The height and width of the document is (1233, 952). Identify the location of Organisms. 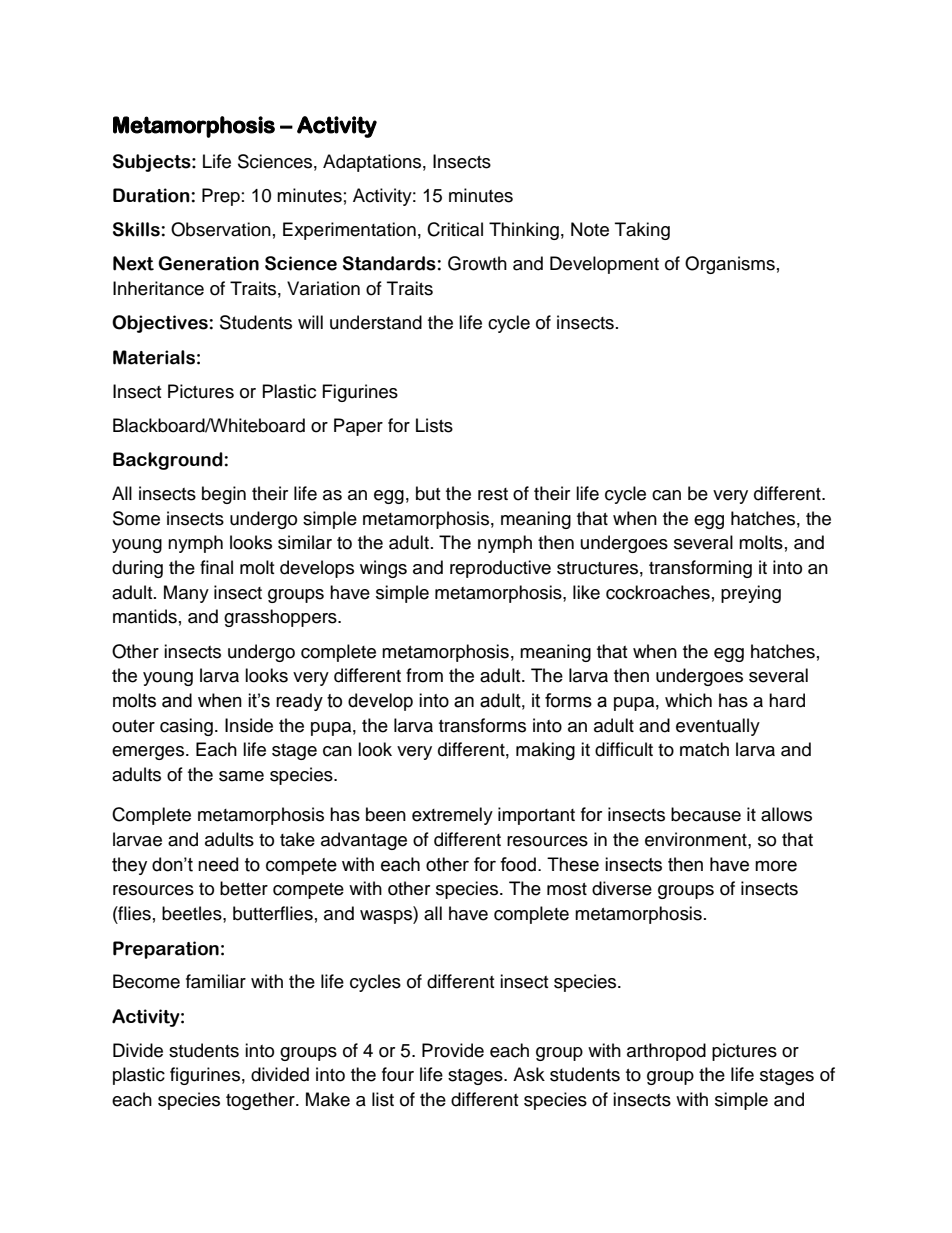
(730, 265).
